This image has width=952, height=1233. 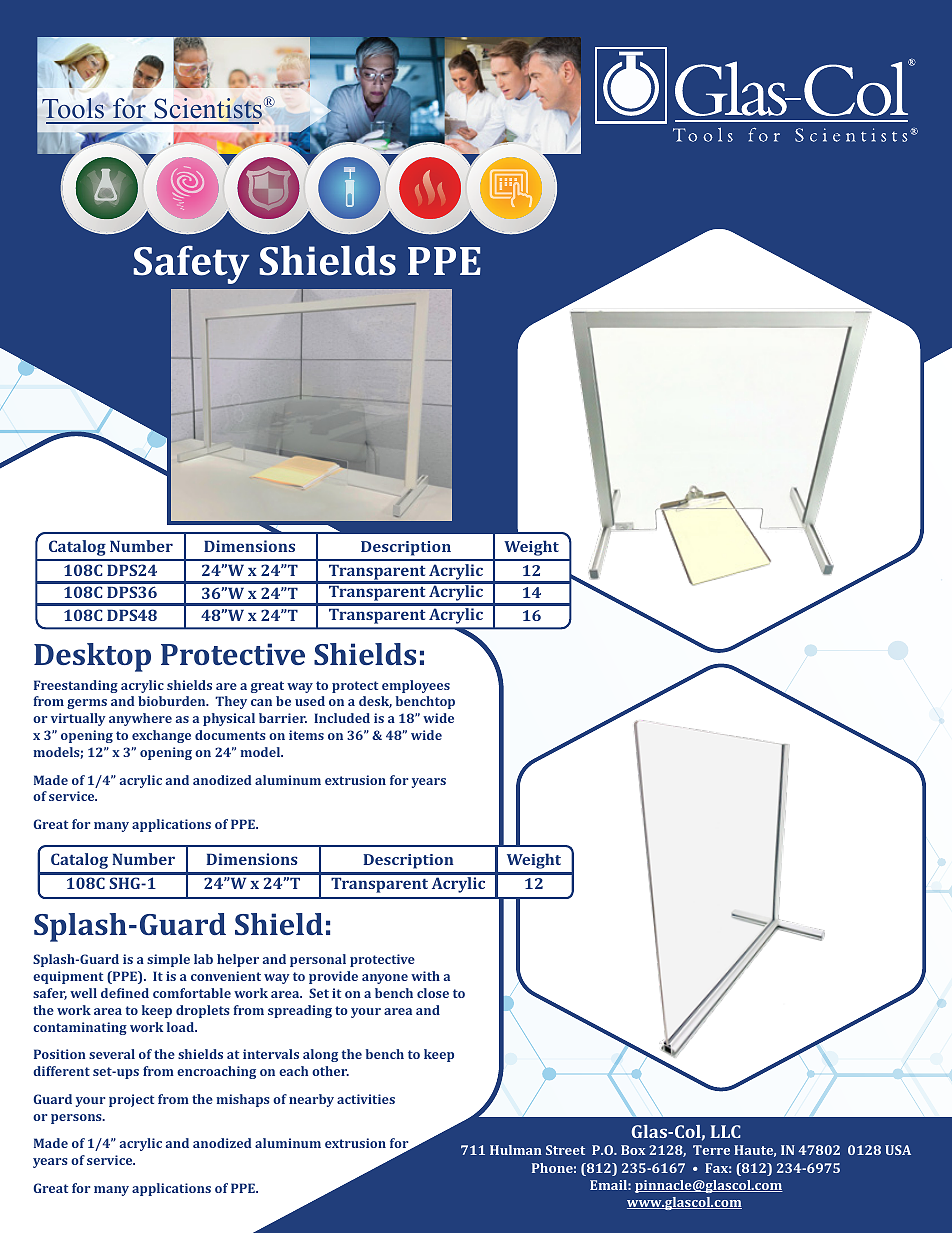 I want to click on used, so click(x=310, y=701).
